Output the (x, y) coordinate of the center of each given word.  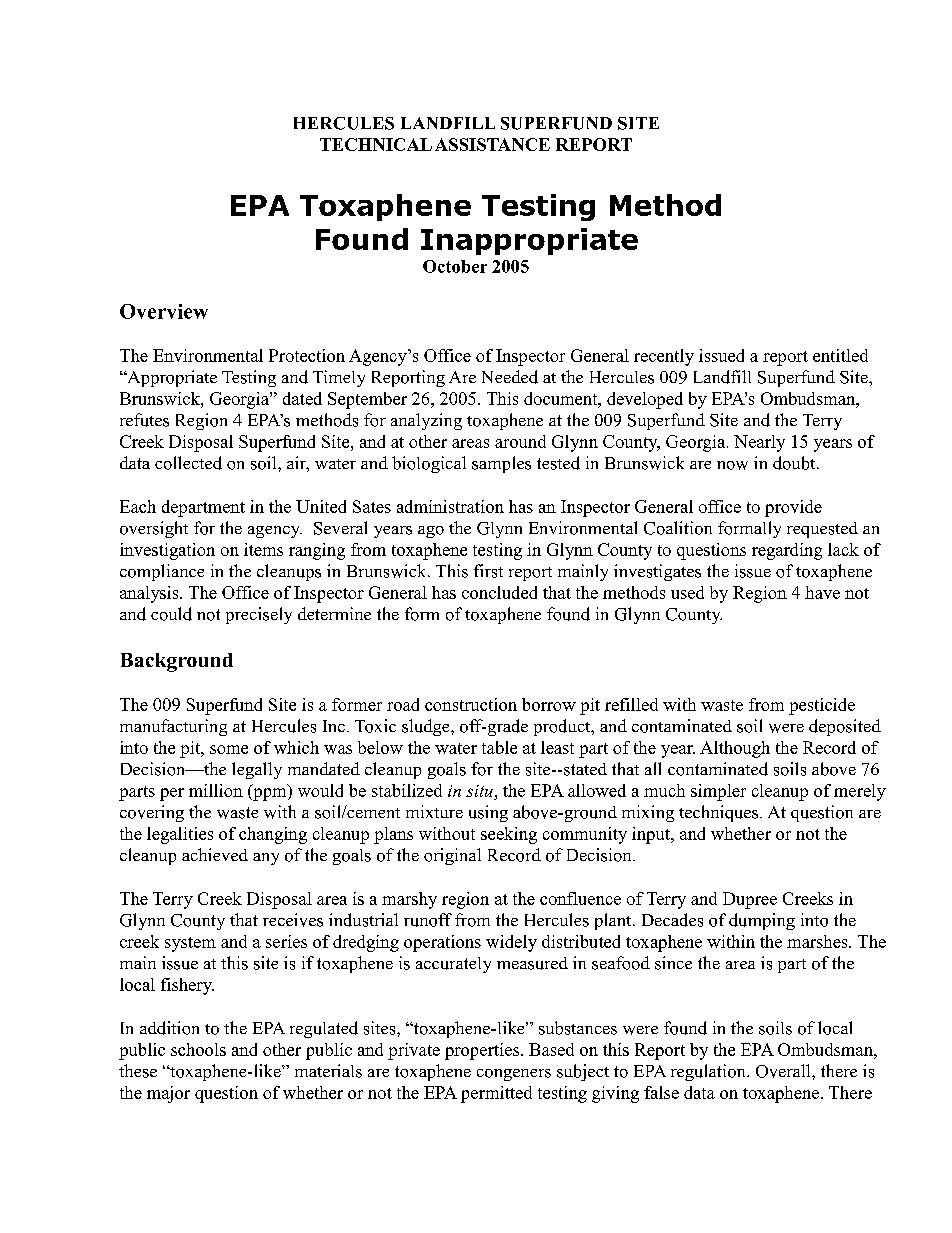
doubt (795, 463)
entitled (840, 355)
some (229, 749)
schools (198, 1049)
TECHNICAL (376, 144)
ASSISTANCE (492, 144)
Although (735, 749)
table (499, 747)
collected (188, 463)
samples (501, 464)
